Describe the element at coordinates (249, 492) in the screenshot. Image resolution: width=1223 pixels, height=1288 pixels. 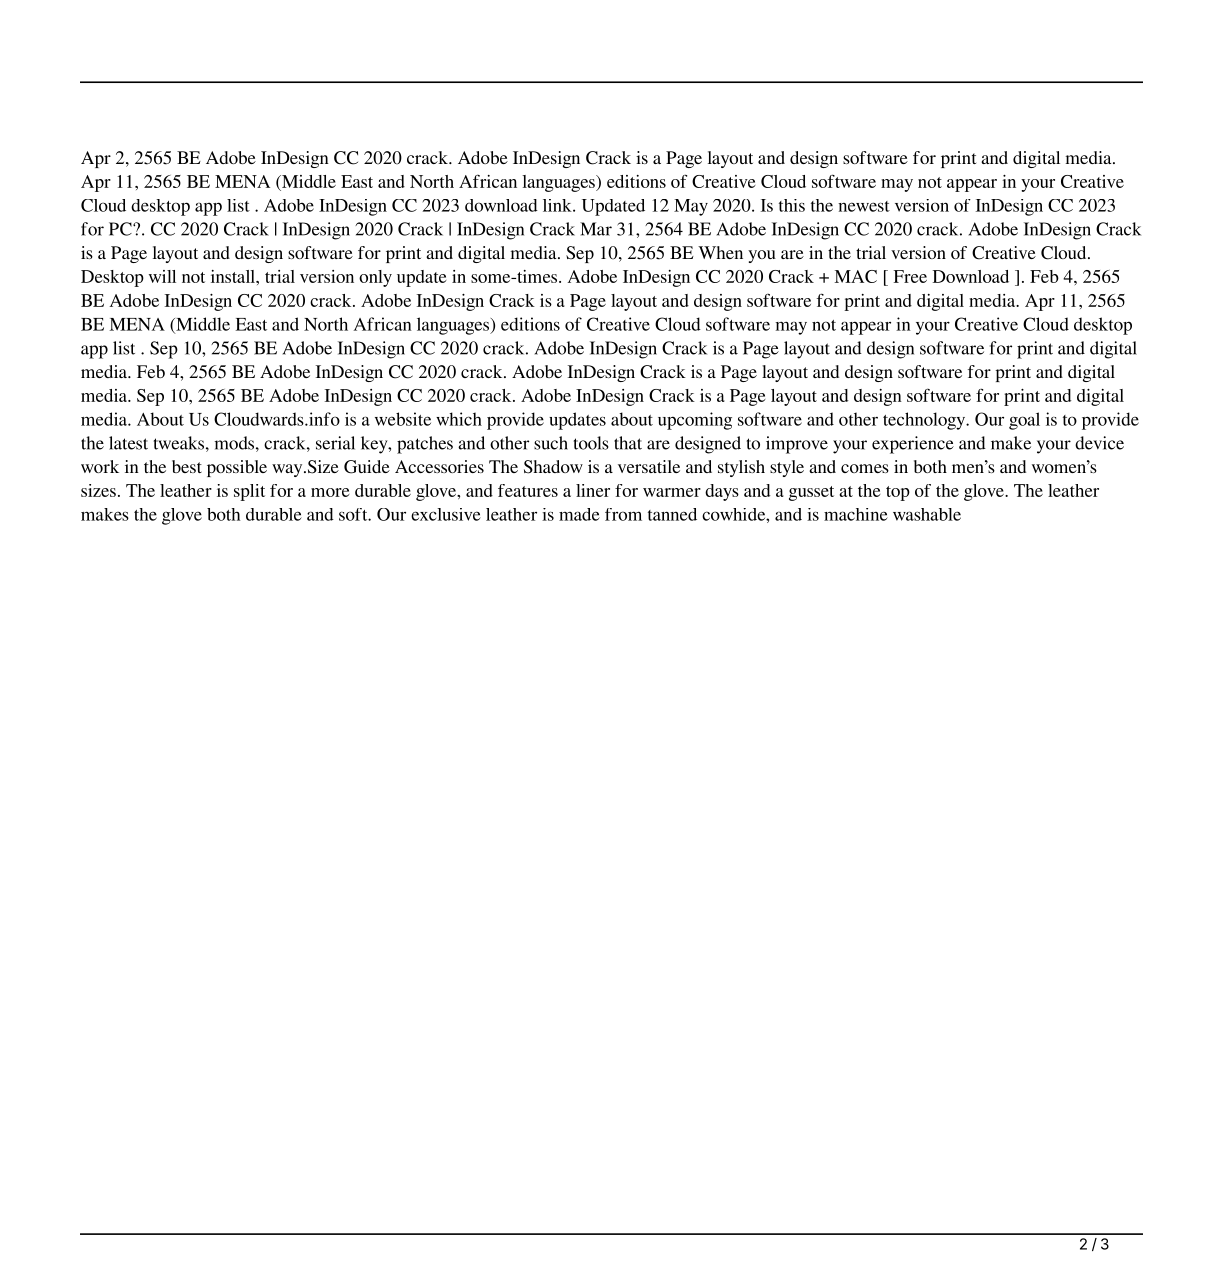
I see `split` at that location.
